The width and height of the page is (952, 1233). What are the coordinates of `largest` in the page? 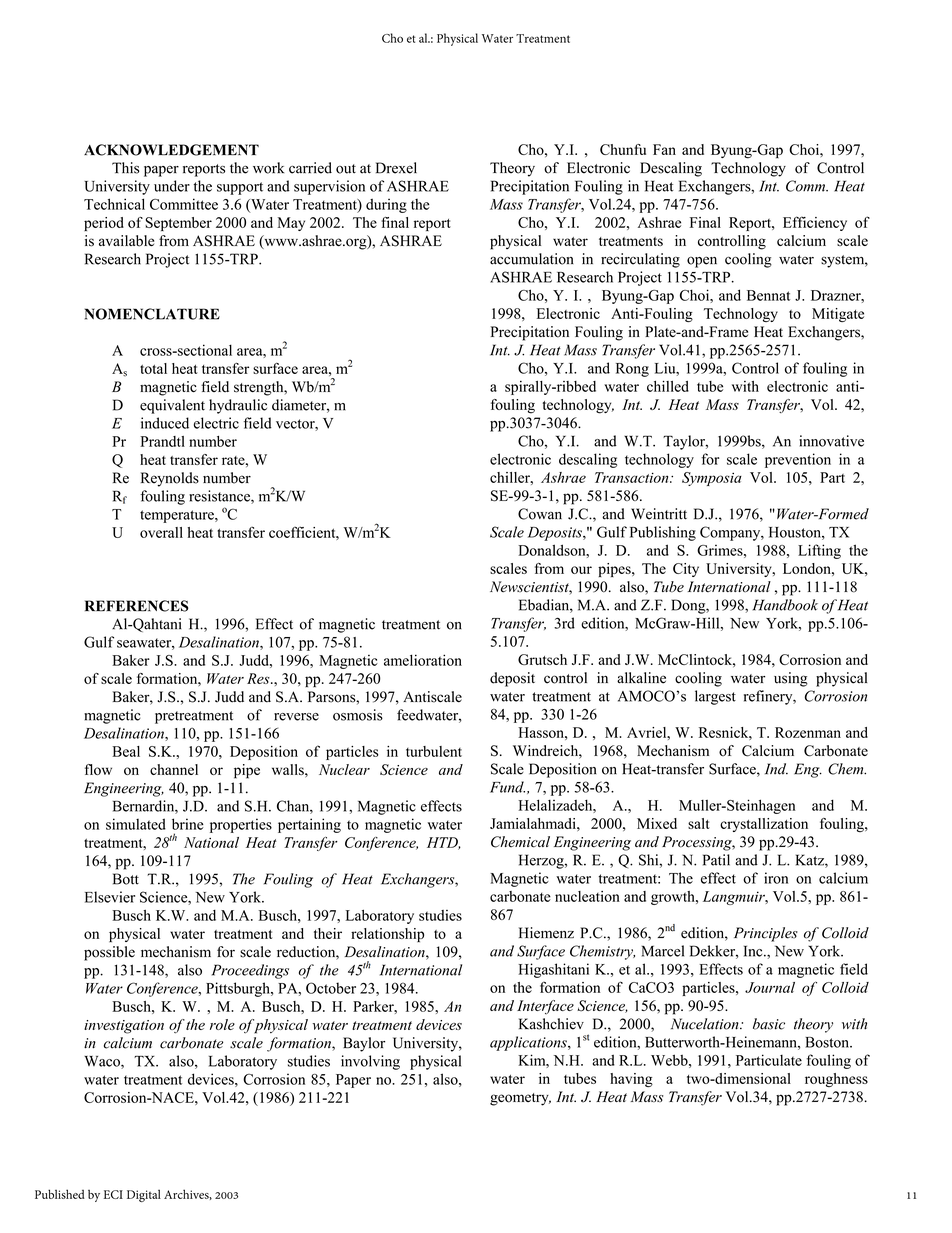 It's located at (715, 697).
